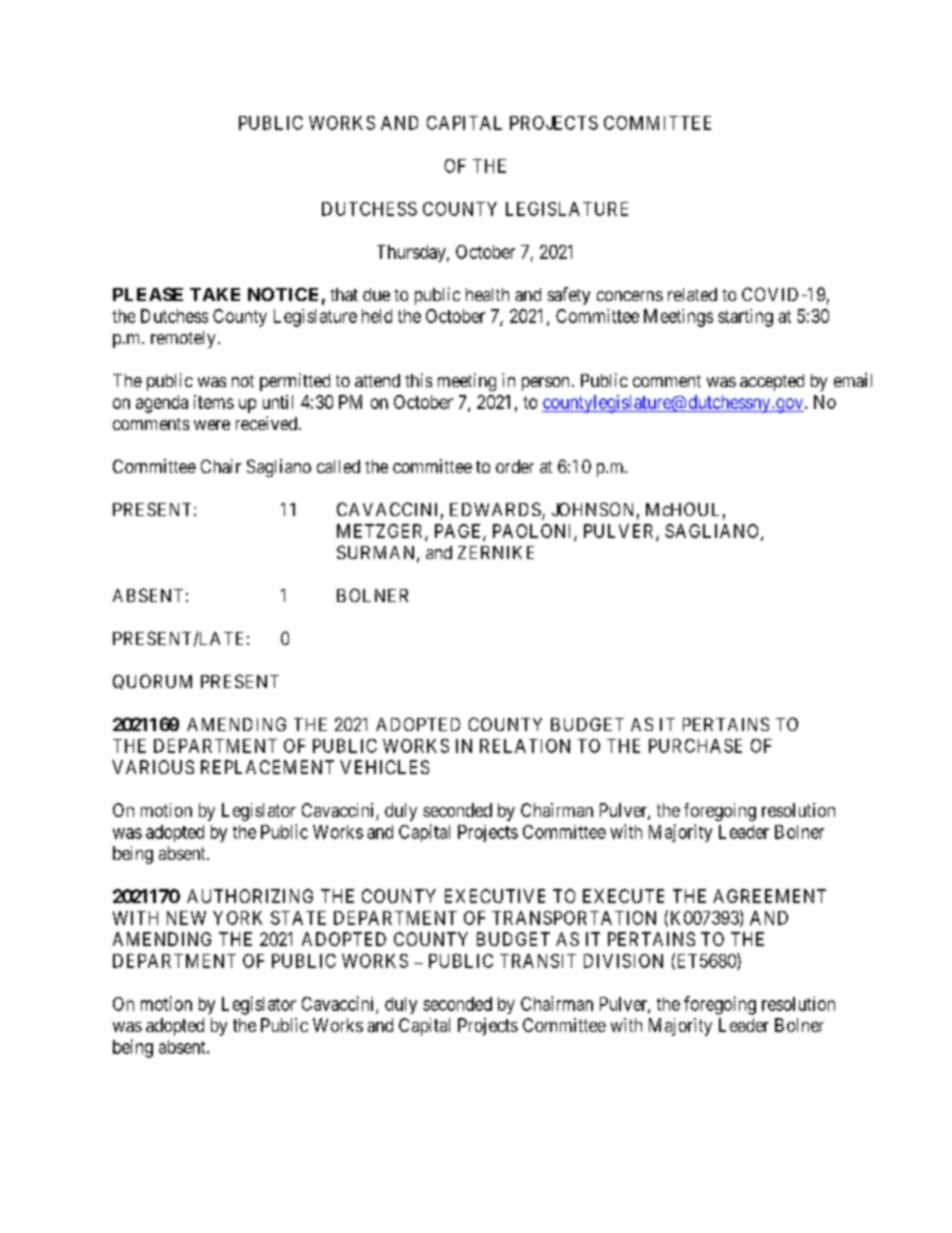 The width and height of the screenshot is (952, 1233). Describe the element at coordinates (152, 682) in the screenshot. I see `QUORUM` at that location.
